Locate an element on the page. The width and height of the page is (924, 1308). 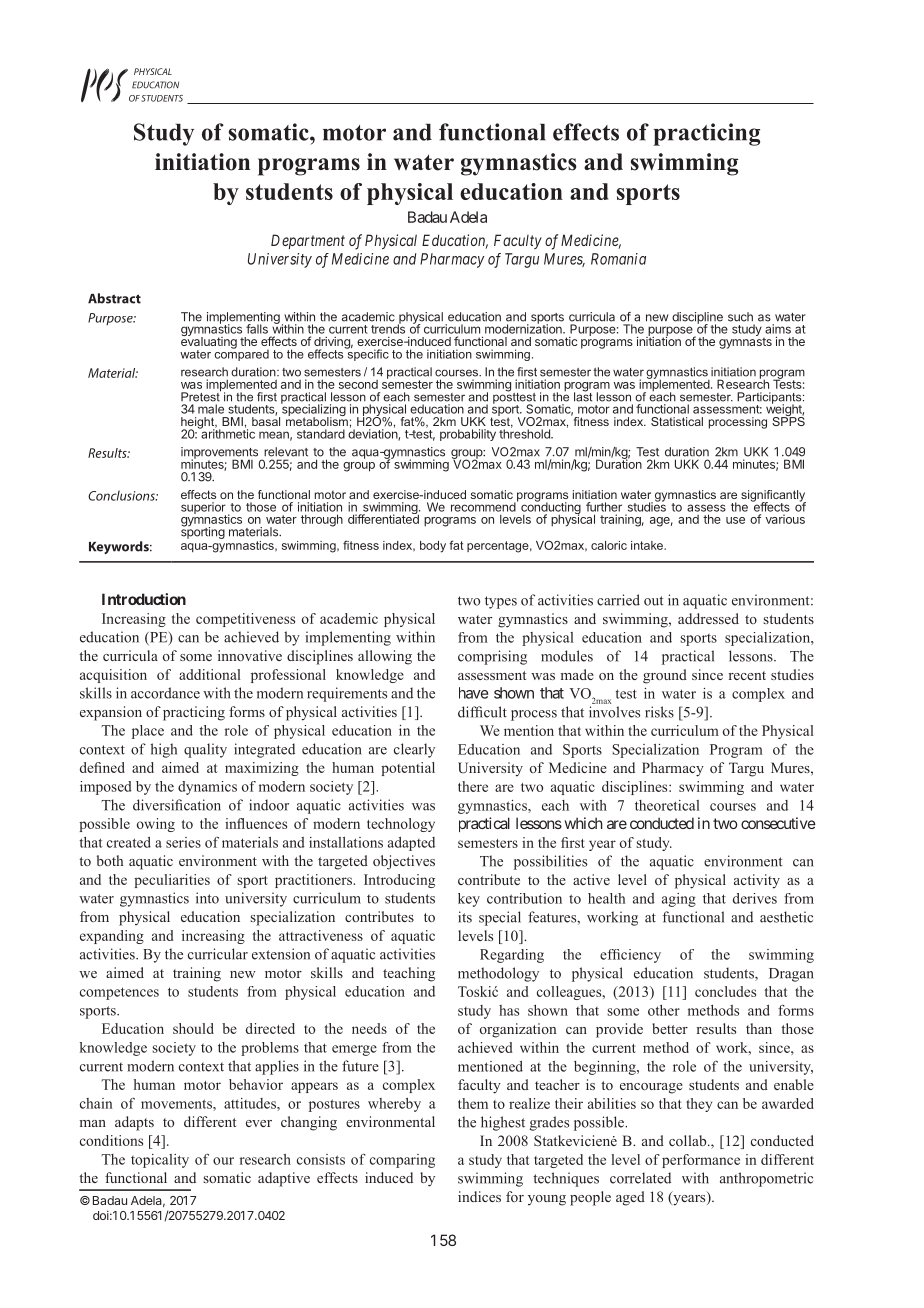
concludes is located at coordinates (725, 991).
